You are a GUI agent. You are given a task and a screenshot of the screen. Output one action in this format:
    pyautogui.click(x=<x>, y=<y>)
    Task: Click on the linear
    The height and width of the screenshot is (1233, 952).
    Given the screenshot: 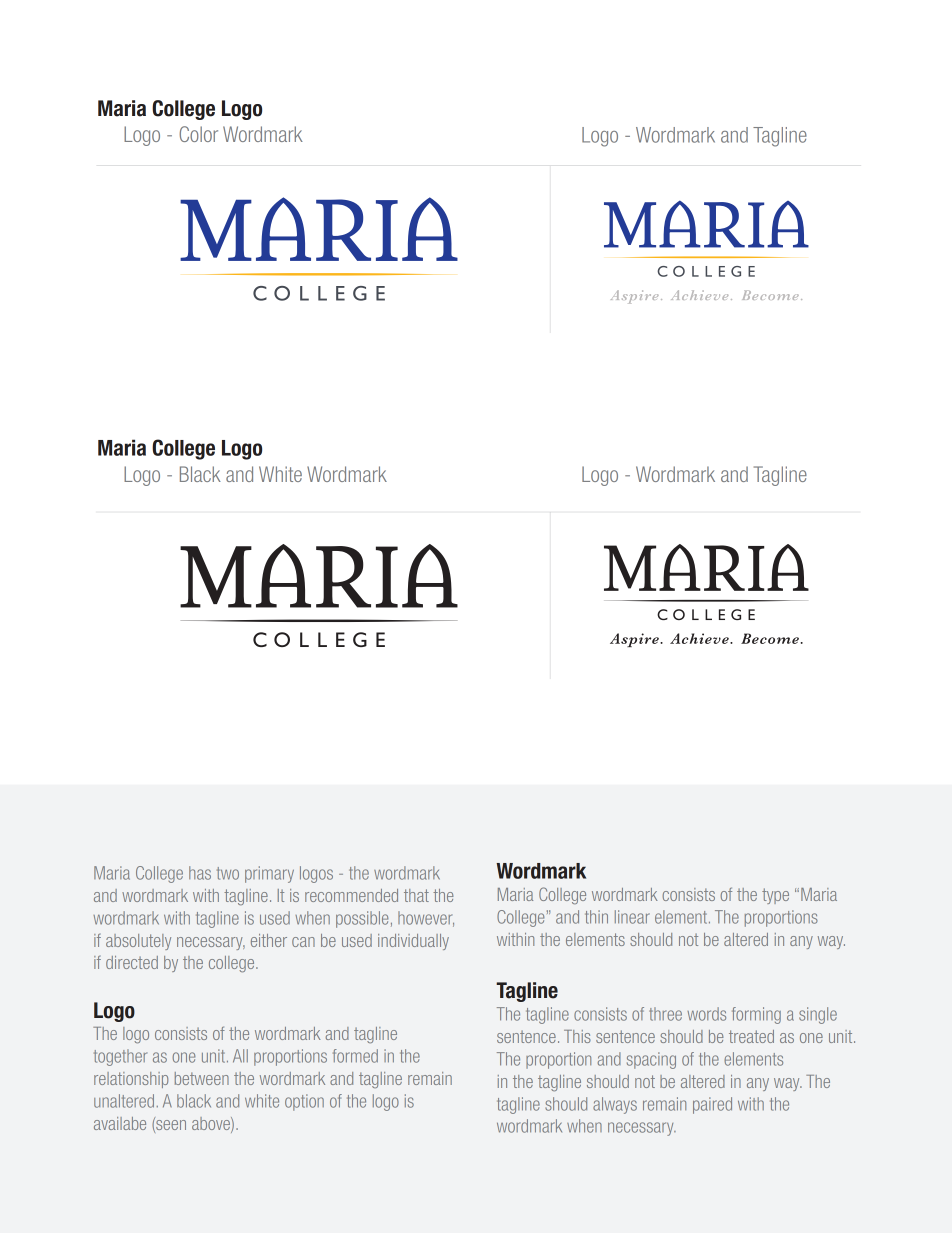 What is the action you would take?
    pyautogui.click(x=632, y=917)
